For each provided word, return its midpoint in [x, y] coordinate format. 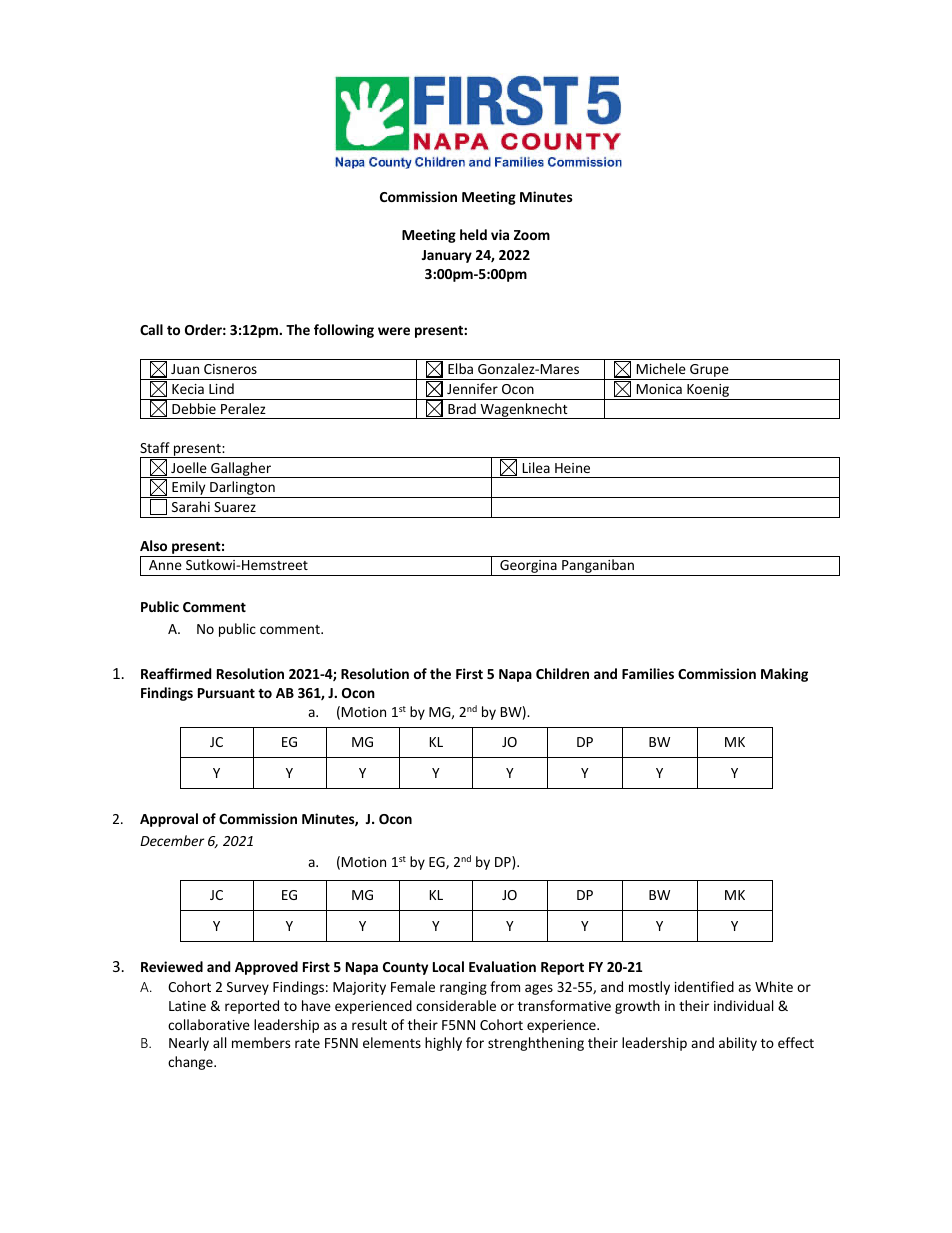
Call [151, 329]
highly [443, 1044]
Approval [169, 820]
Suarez [235, 507]
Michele [661, 368]
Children [562, 673]
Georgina [528, 568]
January [447, 256]
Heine [572, 468]
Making [784, 675]
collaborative [209, 1024]
